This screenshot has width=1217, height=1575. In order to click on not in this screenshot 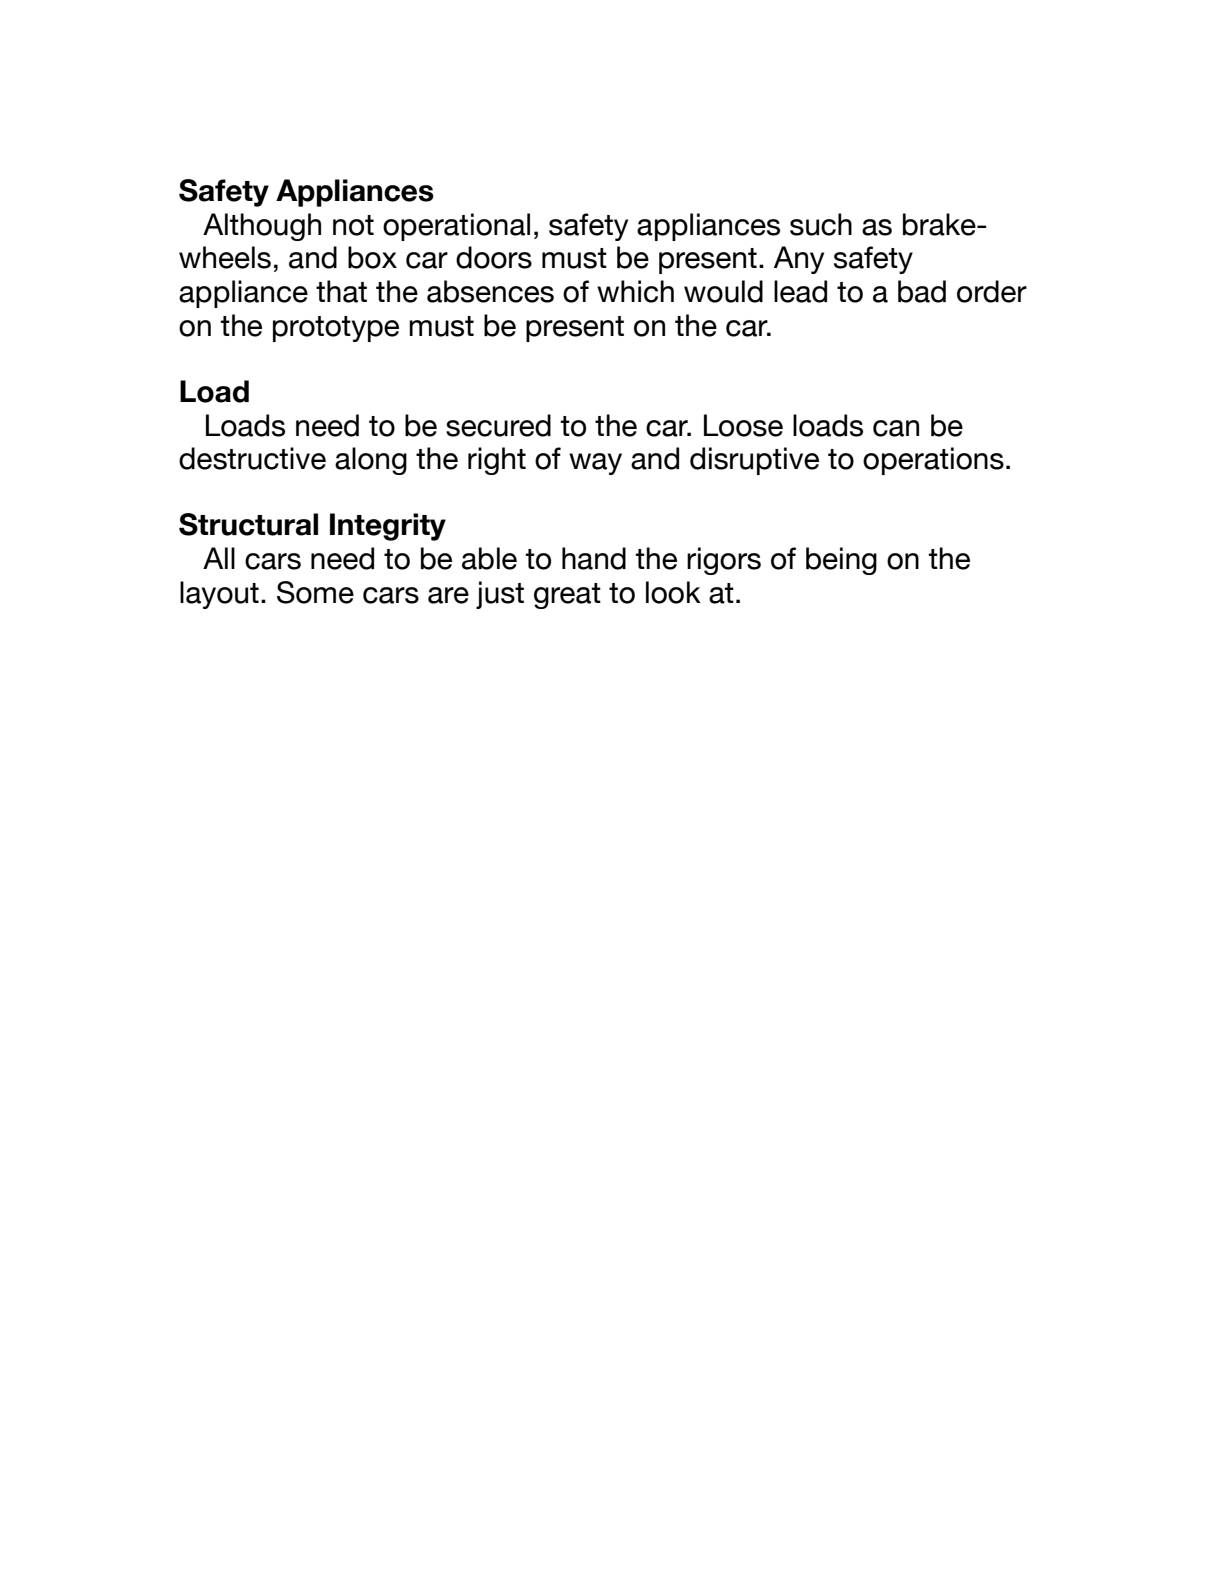, I will do `click(353, 225)`.
